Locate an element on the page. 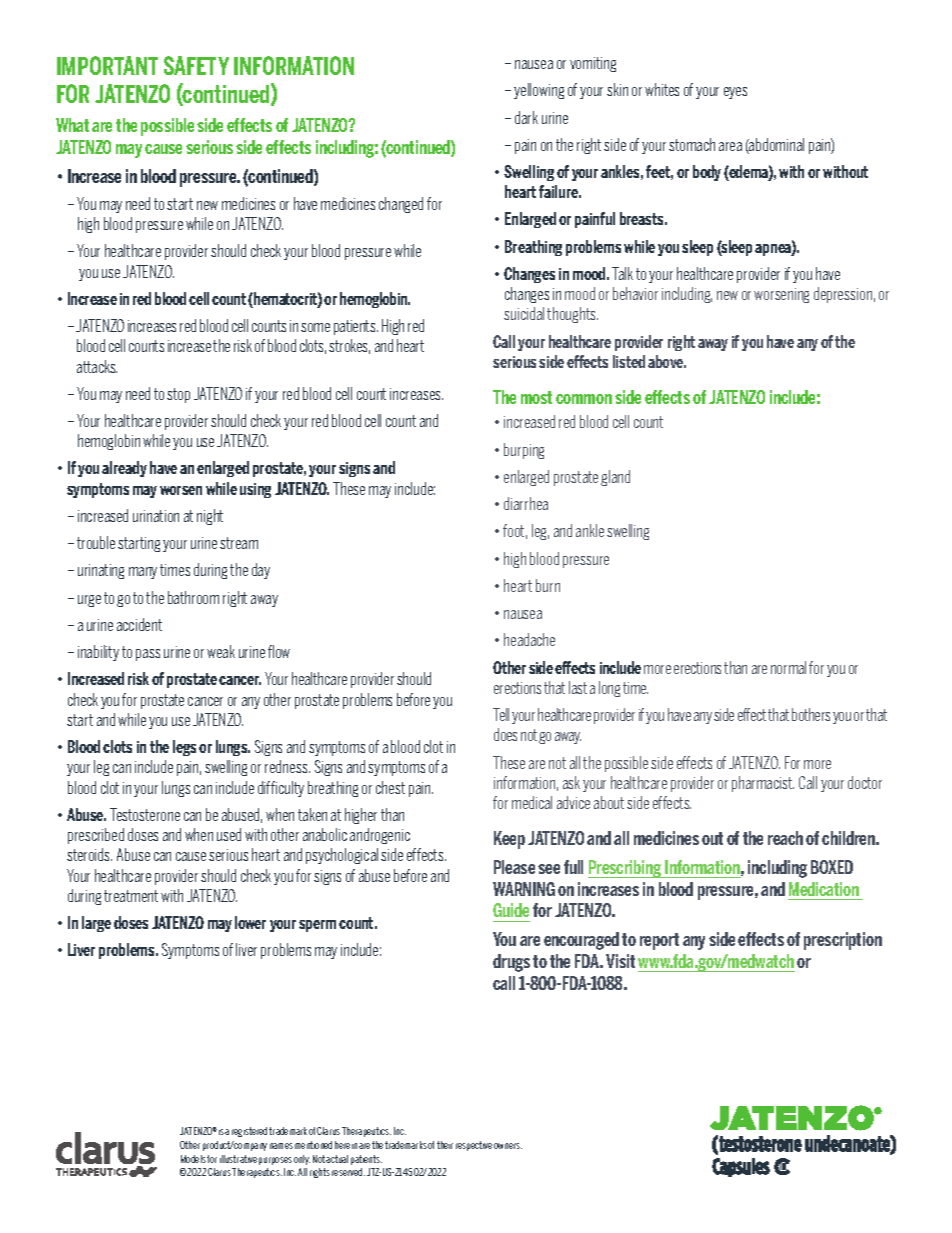 The image size is (952, 1233). accident is located at coordinates (139, 624).
